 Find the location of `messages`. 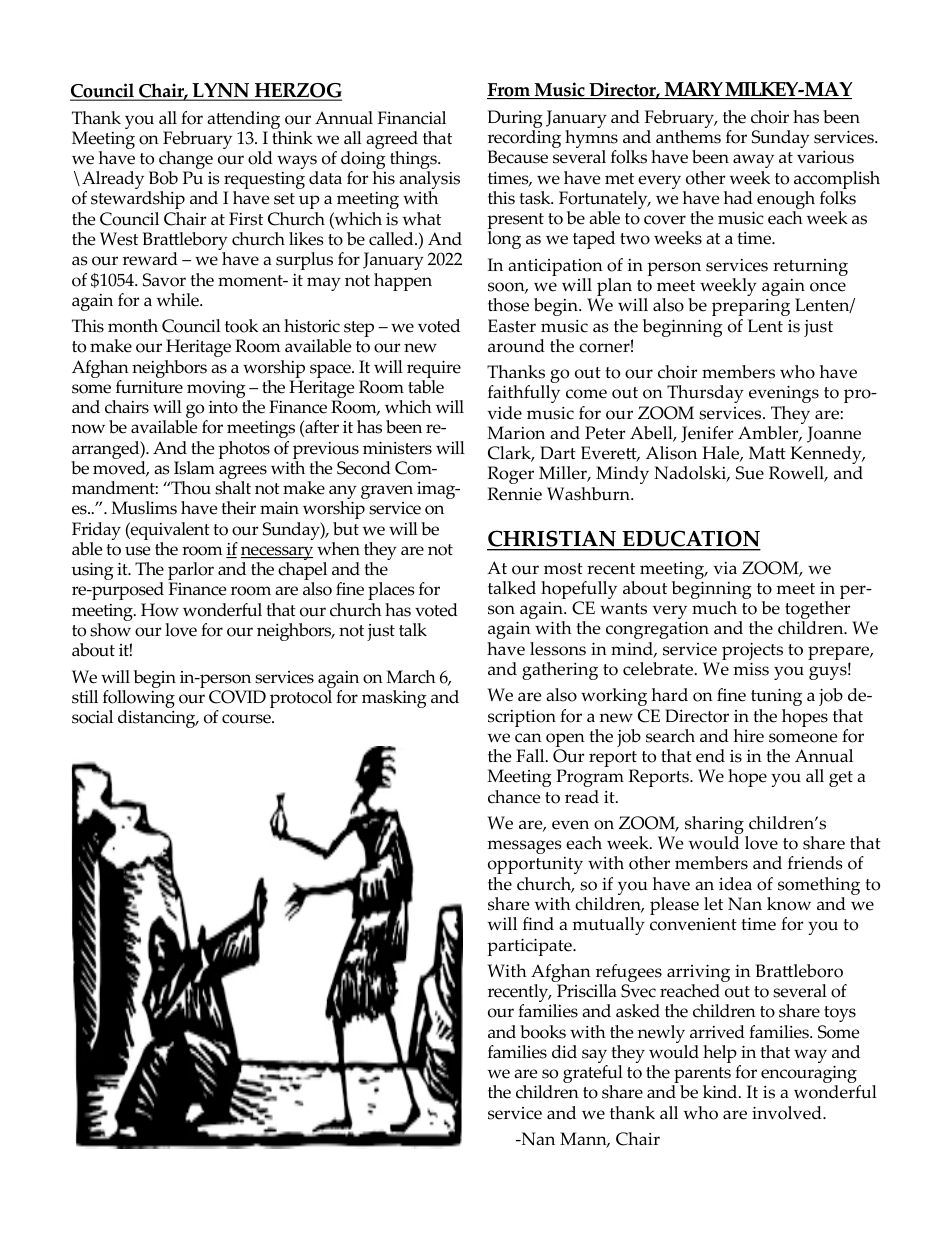

messages is located at coordinates (524, 847).
